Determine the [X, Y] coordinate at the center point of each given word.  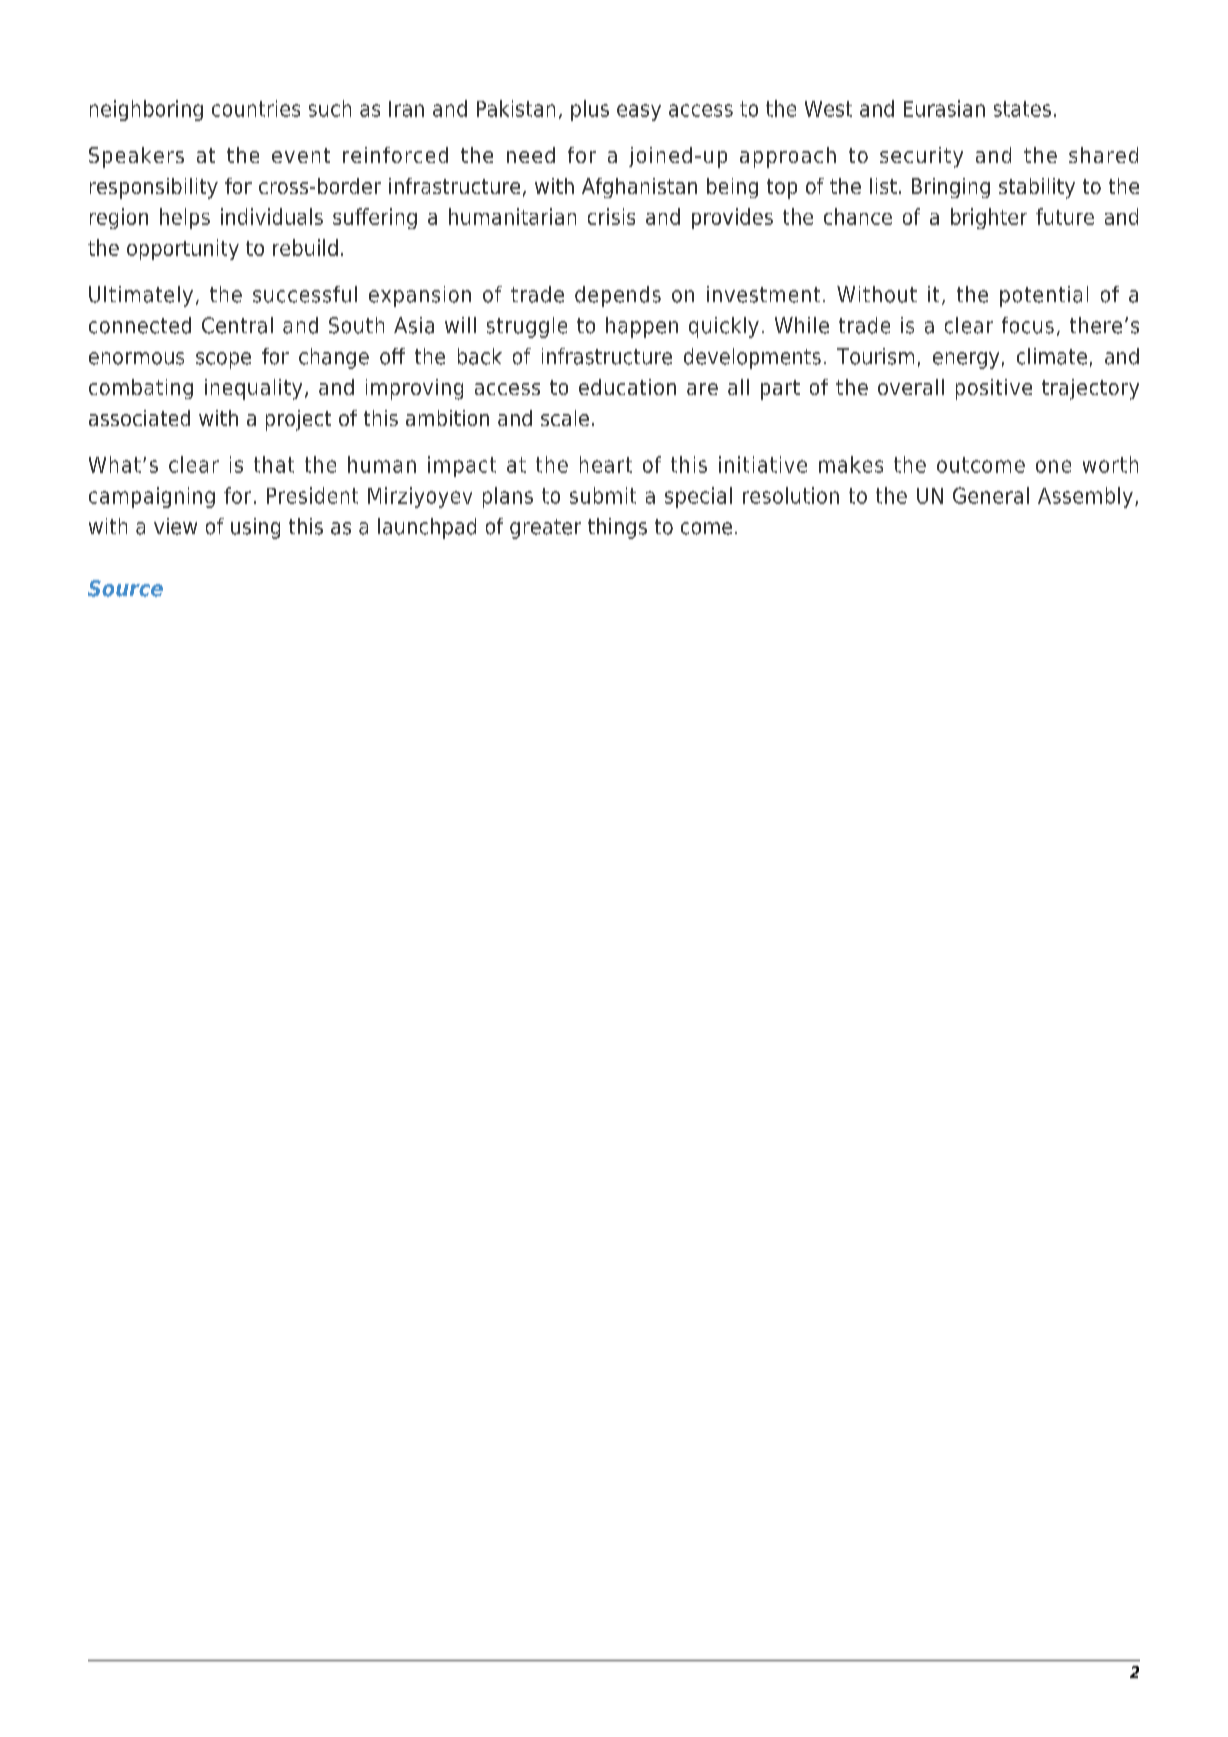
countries [256, 108]
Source [125, 588]
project [298, 420]
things [617, 528]
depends [618, 296]
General [991, 495]
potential [1044, 296]
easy [639, 112]
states [1022, 109]
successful [305, 294]
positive [994, 389]
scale [565, 418]
